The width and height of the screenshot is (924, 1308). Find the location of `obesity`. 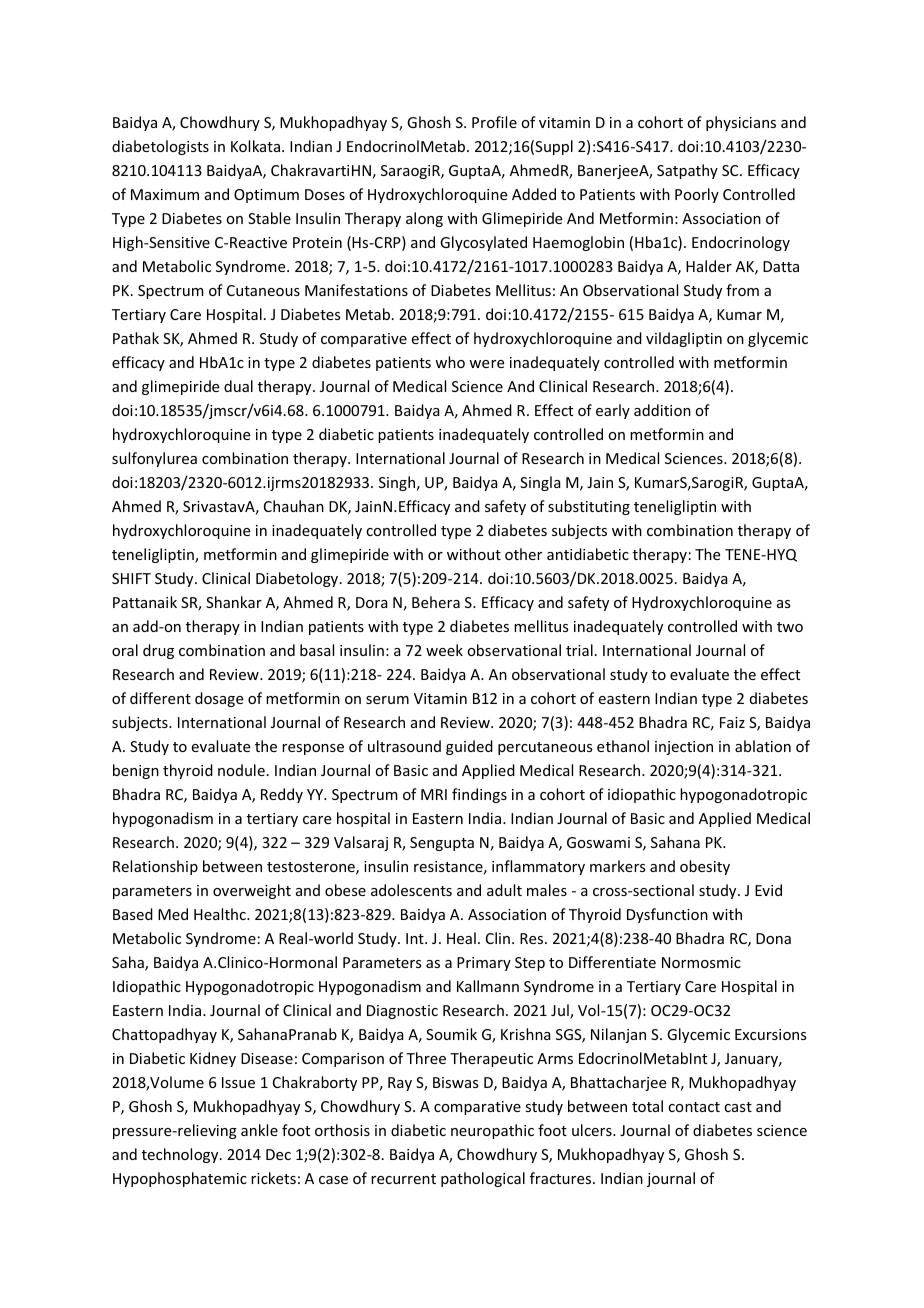

obesity is located at coordinates (705, 867).
